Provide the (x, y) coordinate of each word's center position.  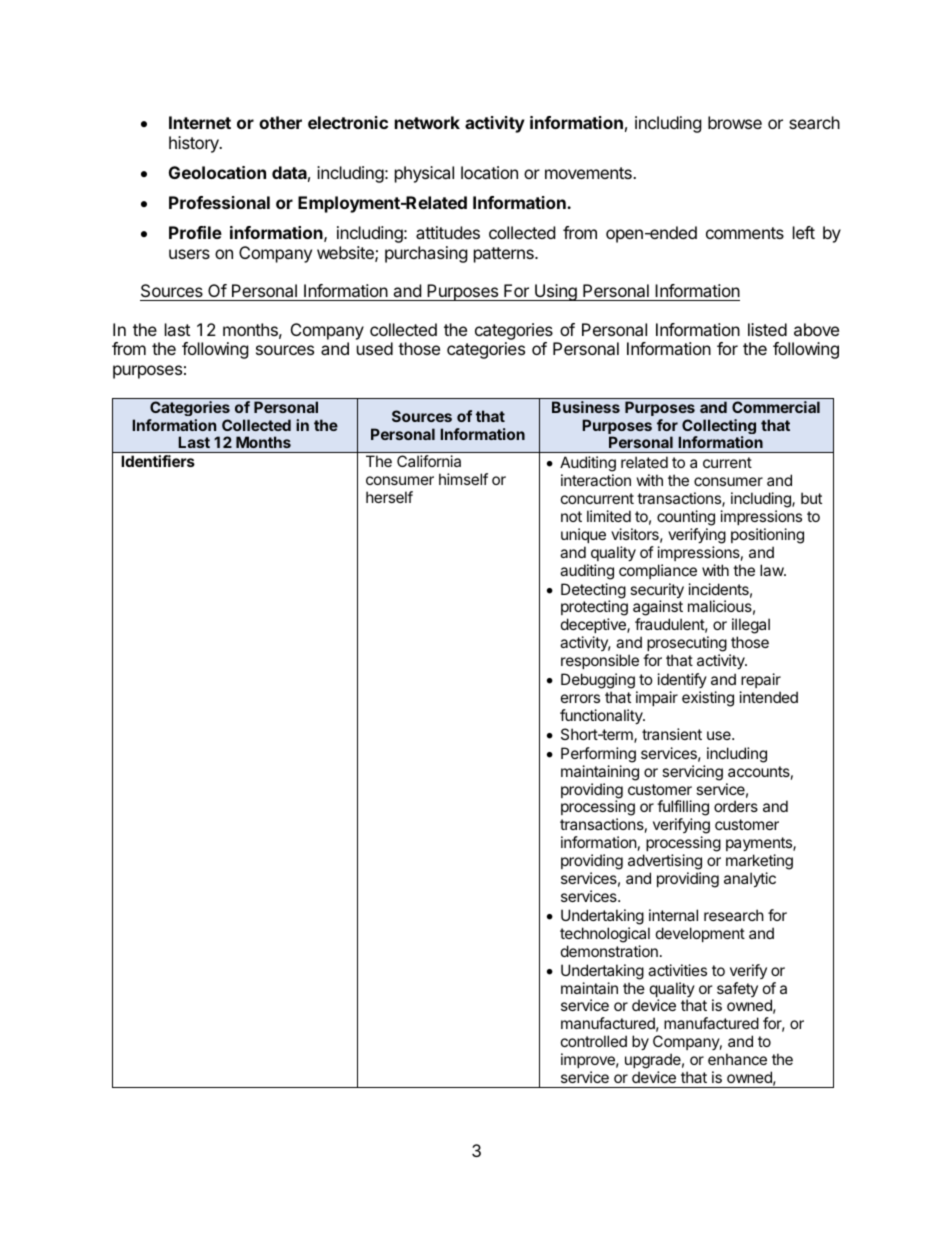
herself (389, 497)
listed (767, 329)
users (189, 254)
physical (424, 174)
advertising (665, 863)
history (195, 144)
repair (761, 680)
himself (463, 479)
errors (580, 698)
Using (556, 292)
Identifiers (158, 461)
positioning (767, 536)
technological (605, 935)
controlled (594, 1041)
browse (735, 122)
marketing (759, 863)
